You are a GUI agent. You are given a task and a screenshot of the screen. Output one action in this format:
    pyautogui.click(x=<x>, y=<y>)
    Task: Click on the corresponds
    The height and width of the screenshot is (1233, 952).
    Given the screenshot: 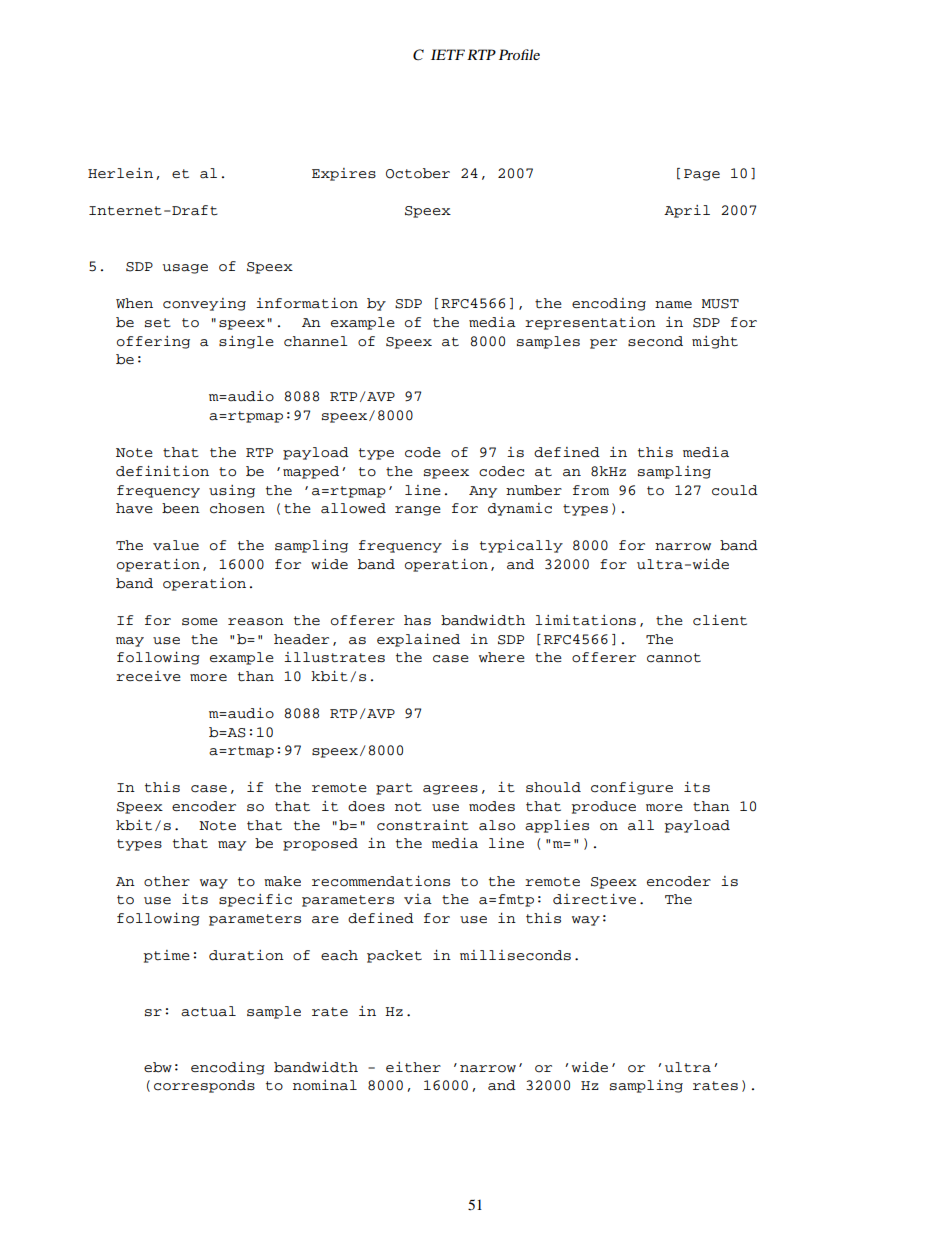 What is the action you would take?
    pyautogui.click(x=204, y=1086)
